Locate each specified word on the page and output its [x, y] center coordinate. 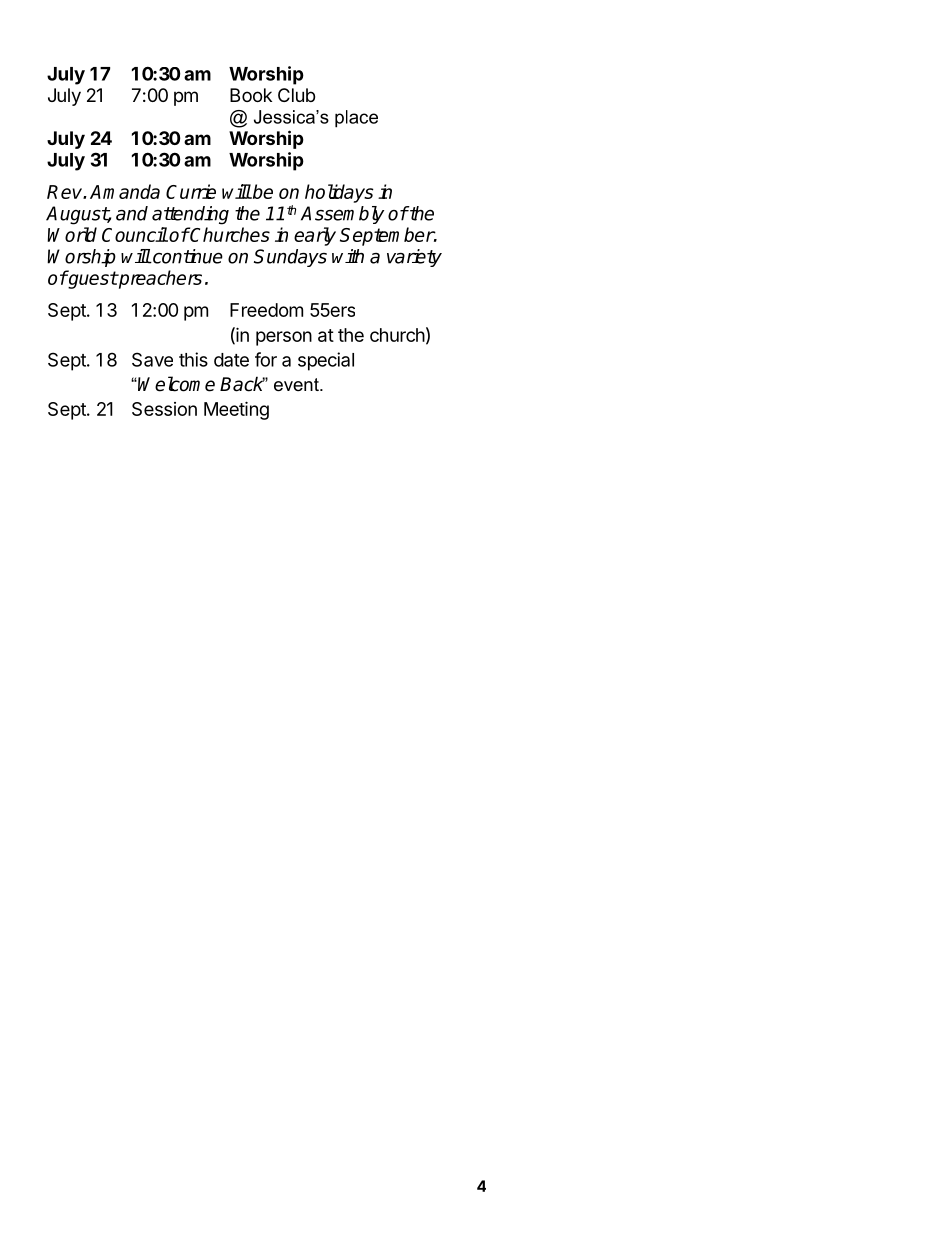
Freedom [266, 310]
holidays [339, 193]
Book [251, 95]
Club [296, 95]
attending [190, 215]
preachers [159, 279]
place [356, 119]
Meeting [236, 410]
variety [414, 258]
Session [164, 409]
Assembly [342, 215]
